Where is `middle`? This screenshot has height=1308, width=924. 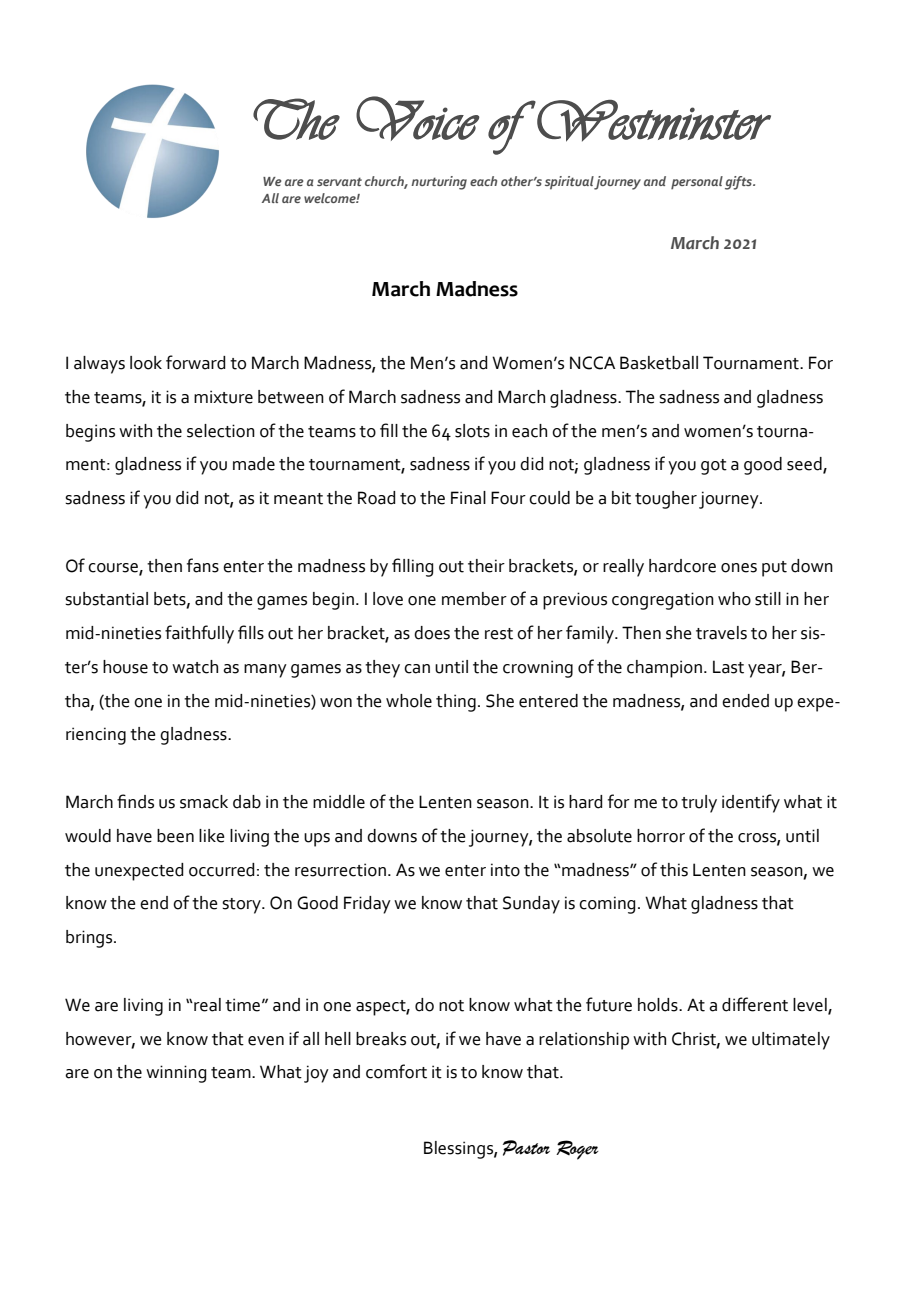
middle is located at coordinates (339, 802).
